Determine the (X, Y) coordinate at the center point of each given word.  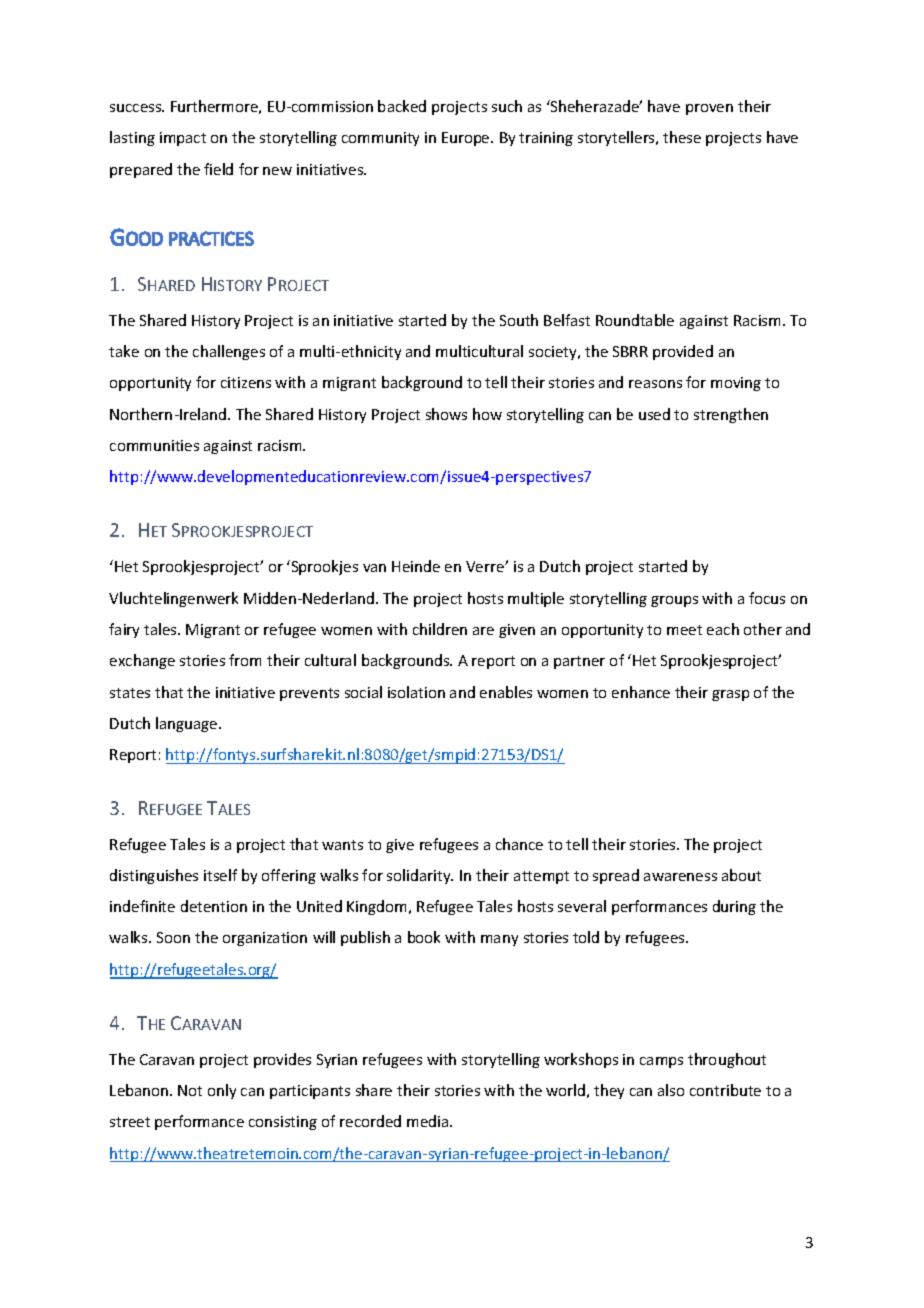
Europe (467, 139)
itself (220, 875)
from (245, 660)
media (429, 1121)
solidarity (420, 876)
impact (183, 139)
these (682, 137)
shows (446, 414)
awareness (680, 877)
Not (190, 1090)
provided (683, 352)
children (440, 629)
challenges (229, 352)
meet (684, 630)
